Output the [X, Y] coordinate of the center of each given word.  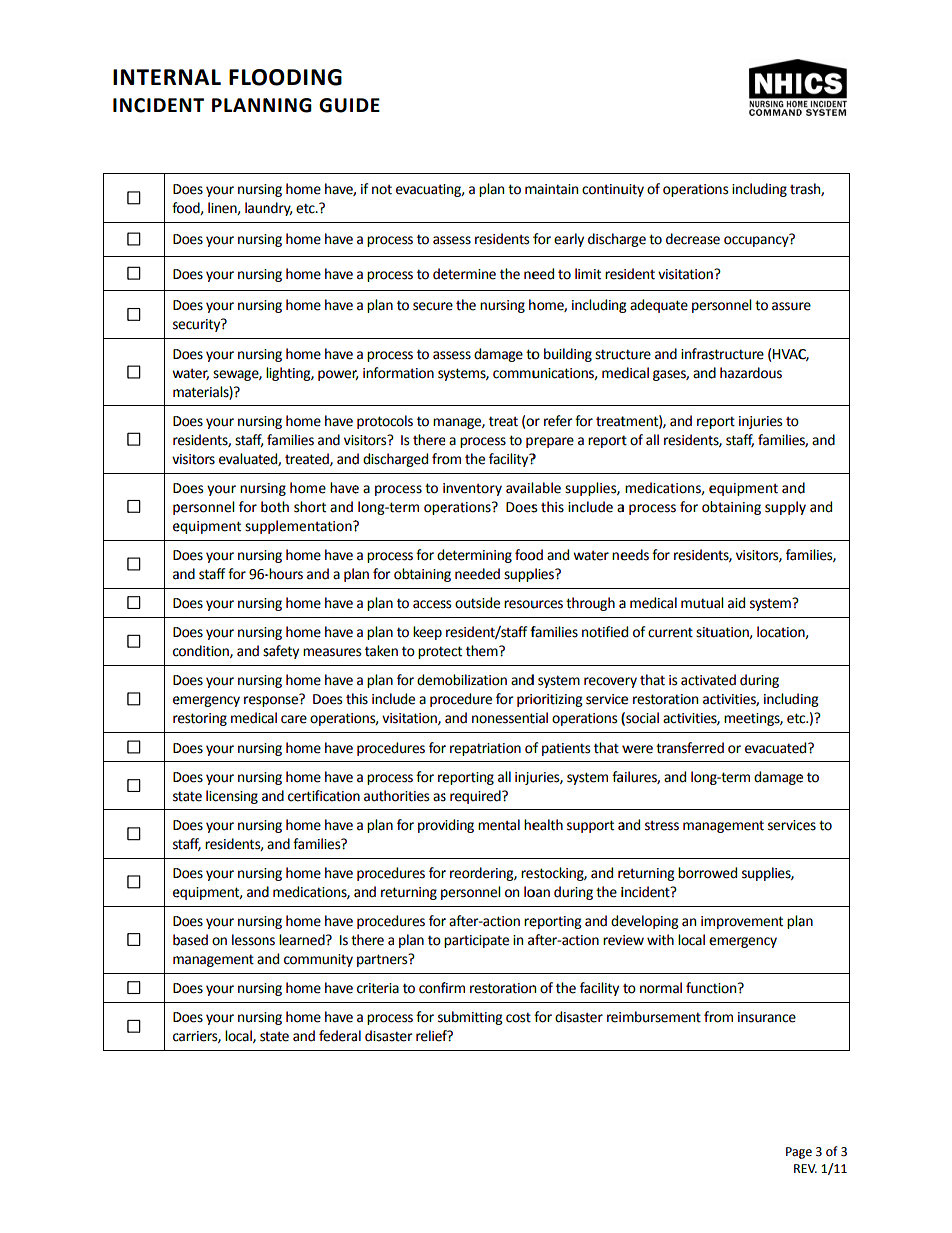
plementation [311, 527]
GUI [336, 105]
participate [476, 941]
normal [661, 988]
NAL [200, 77]
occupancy [757, 241]
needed [477, 574]
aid [736, 603]
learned [303, 940]
